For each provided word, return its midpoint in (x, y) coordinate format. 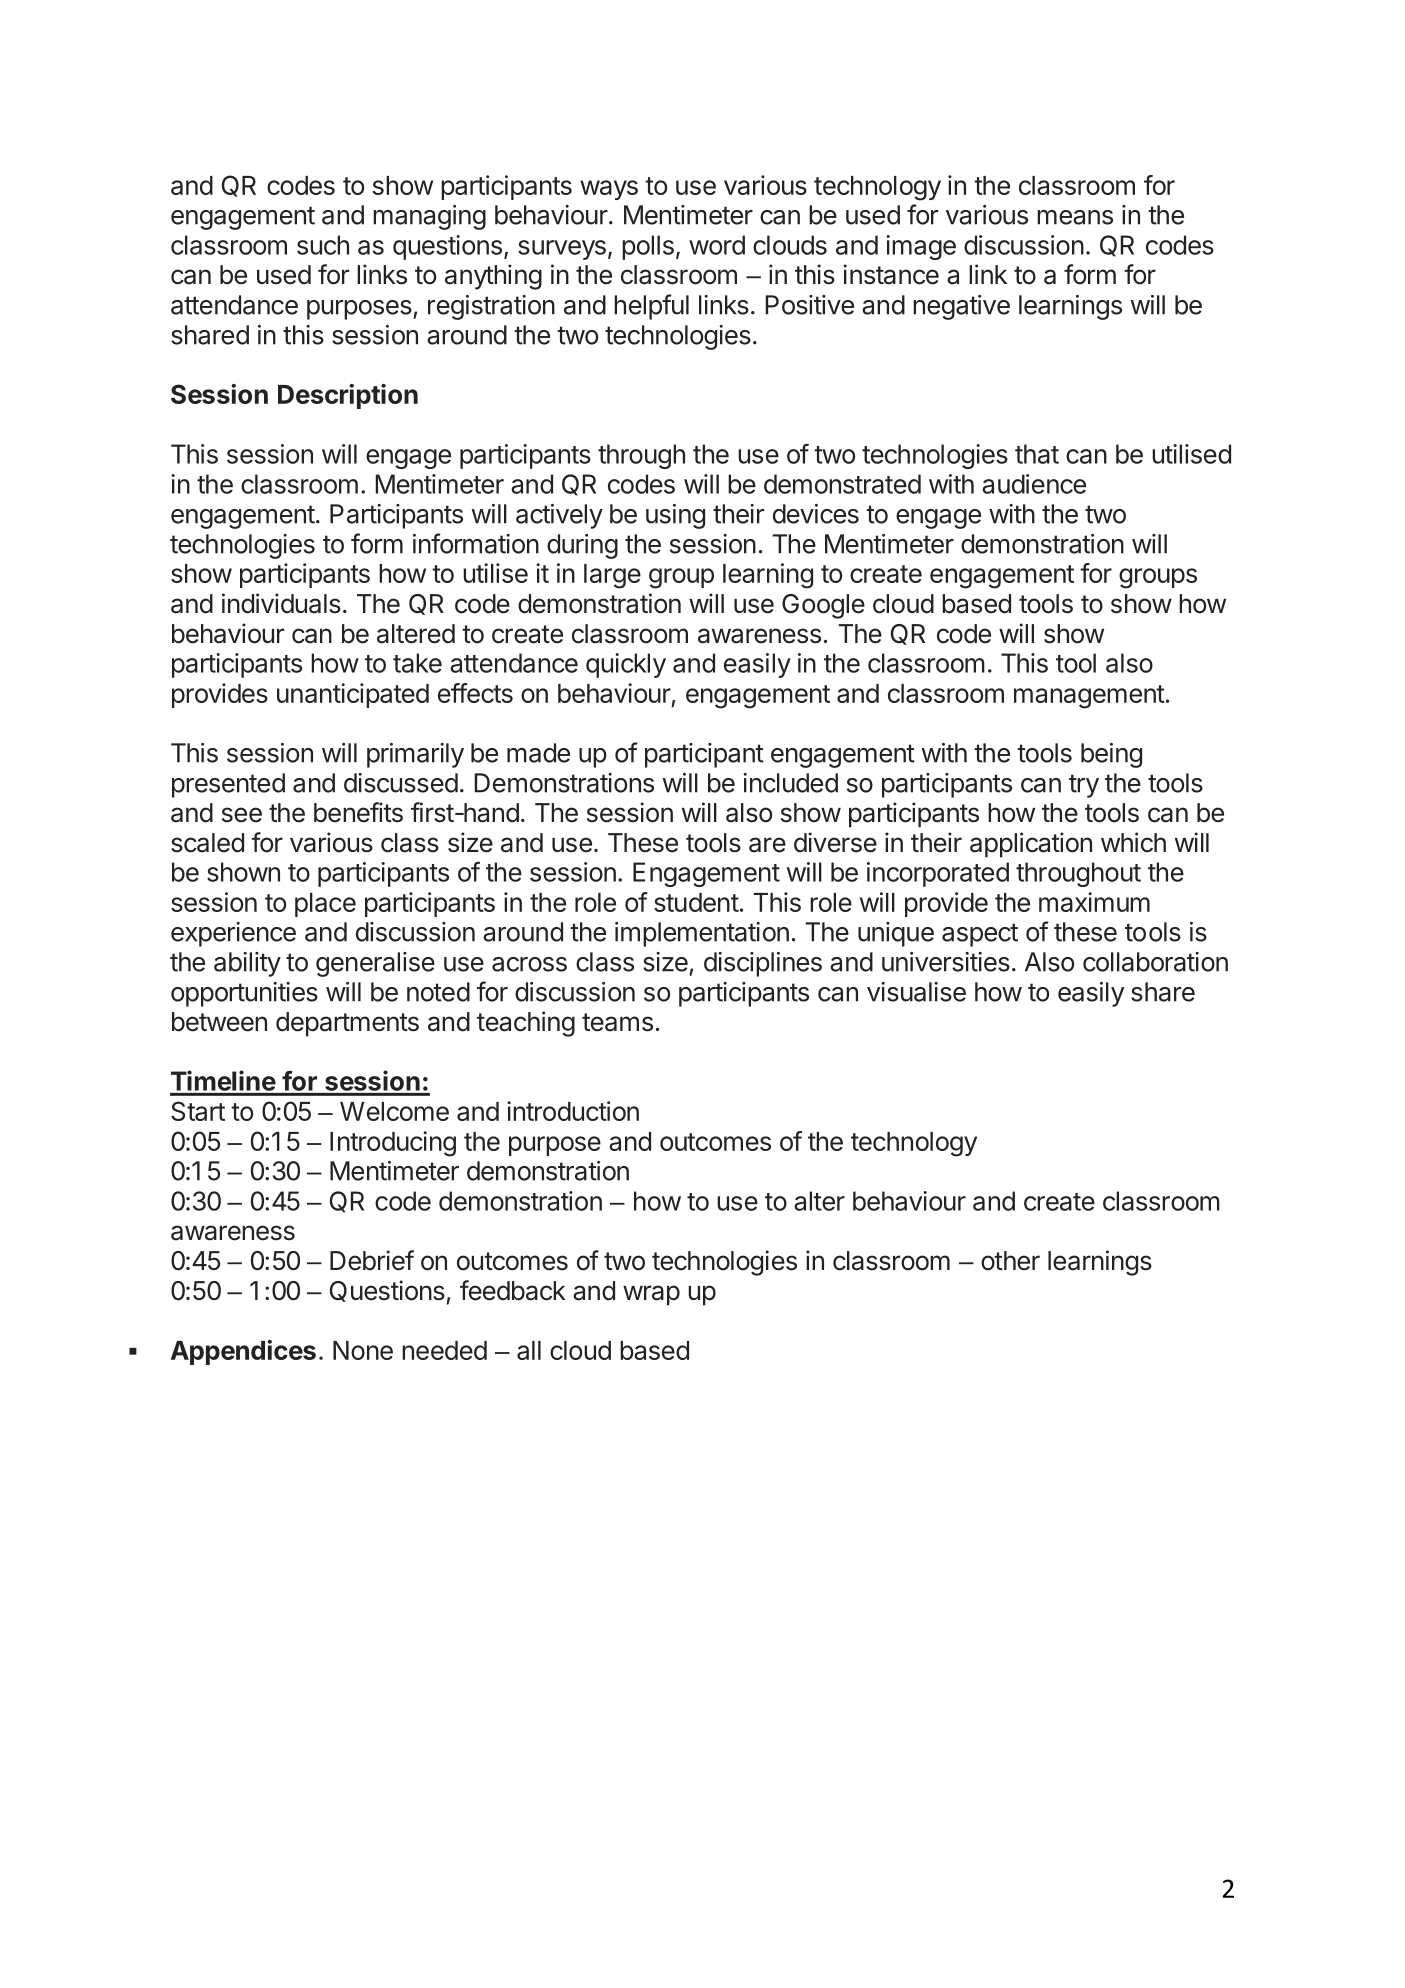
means (1075, 217)
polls (648, 247)
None (363, 1350)
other (1010, 1261)
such (323, 245)
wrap (651, 1295)
